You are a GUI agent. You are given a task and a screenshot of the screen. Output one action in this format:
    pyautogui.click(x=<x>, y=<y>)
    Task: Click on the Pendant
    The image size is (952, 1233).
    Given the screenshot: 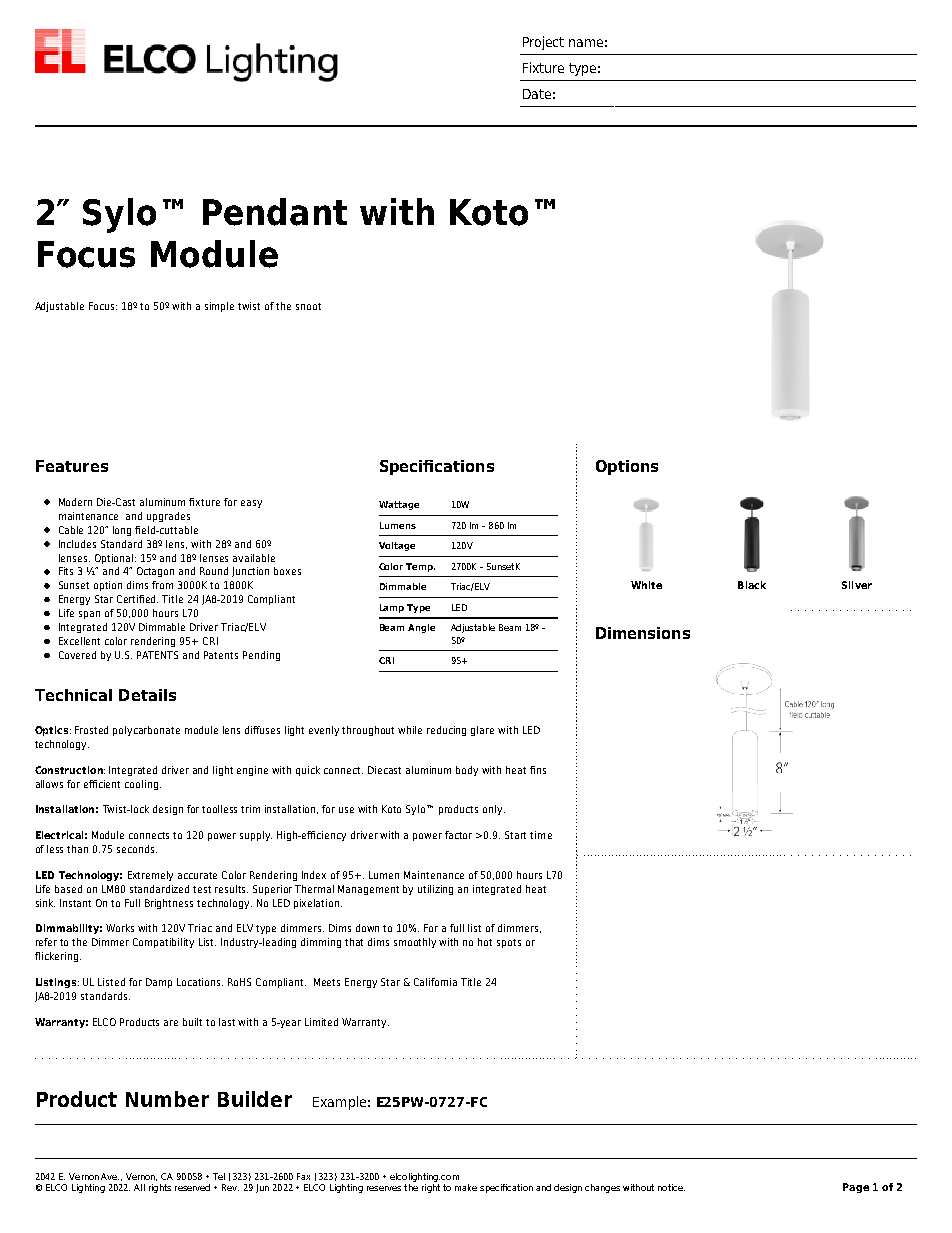 What is the action you would take?
    pyautogui.click(x=275, y=212)
